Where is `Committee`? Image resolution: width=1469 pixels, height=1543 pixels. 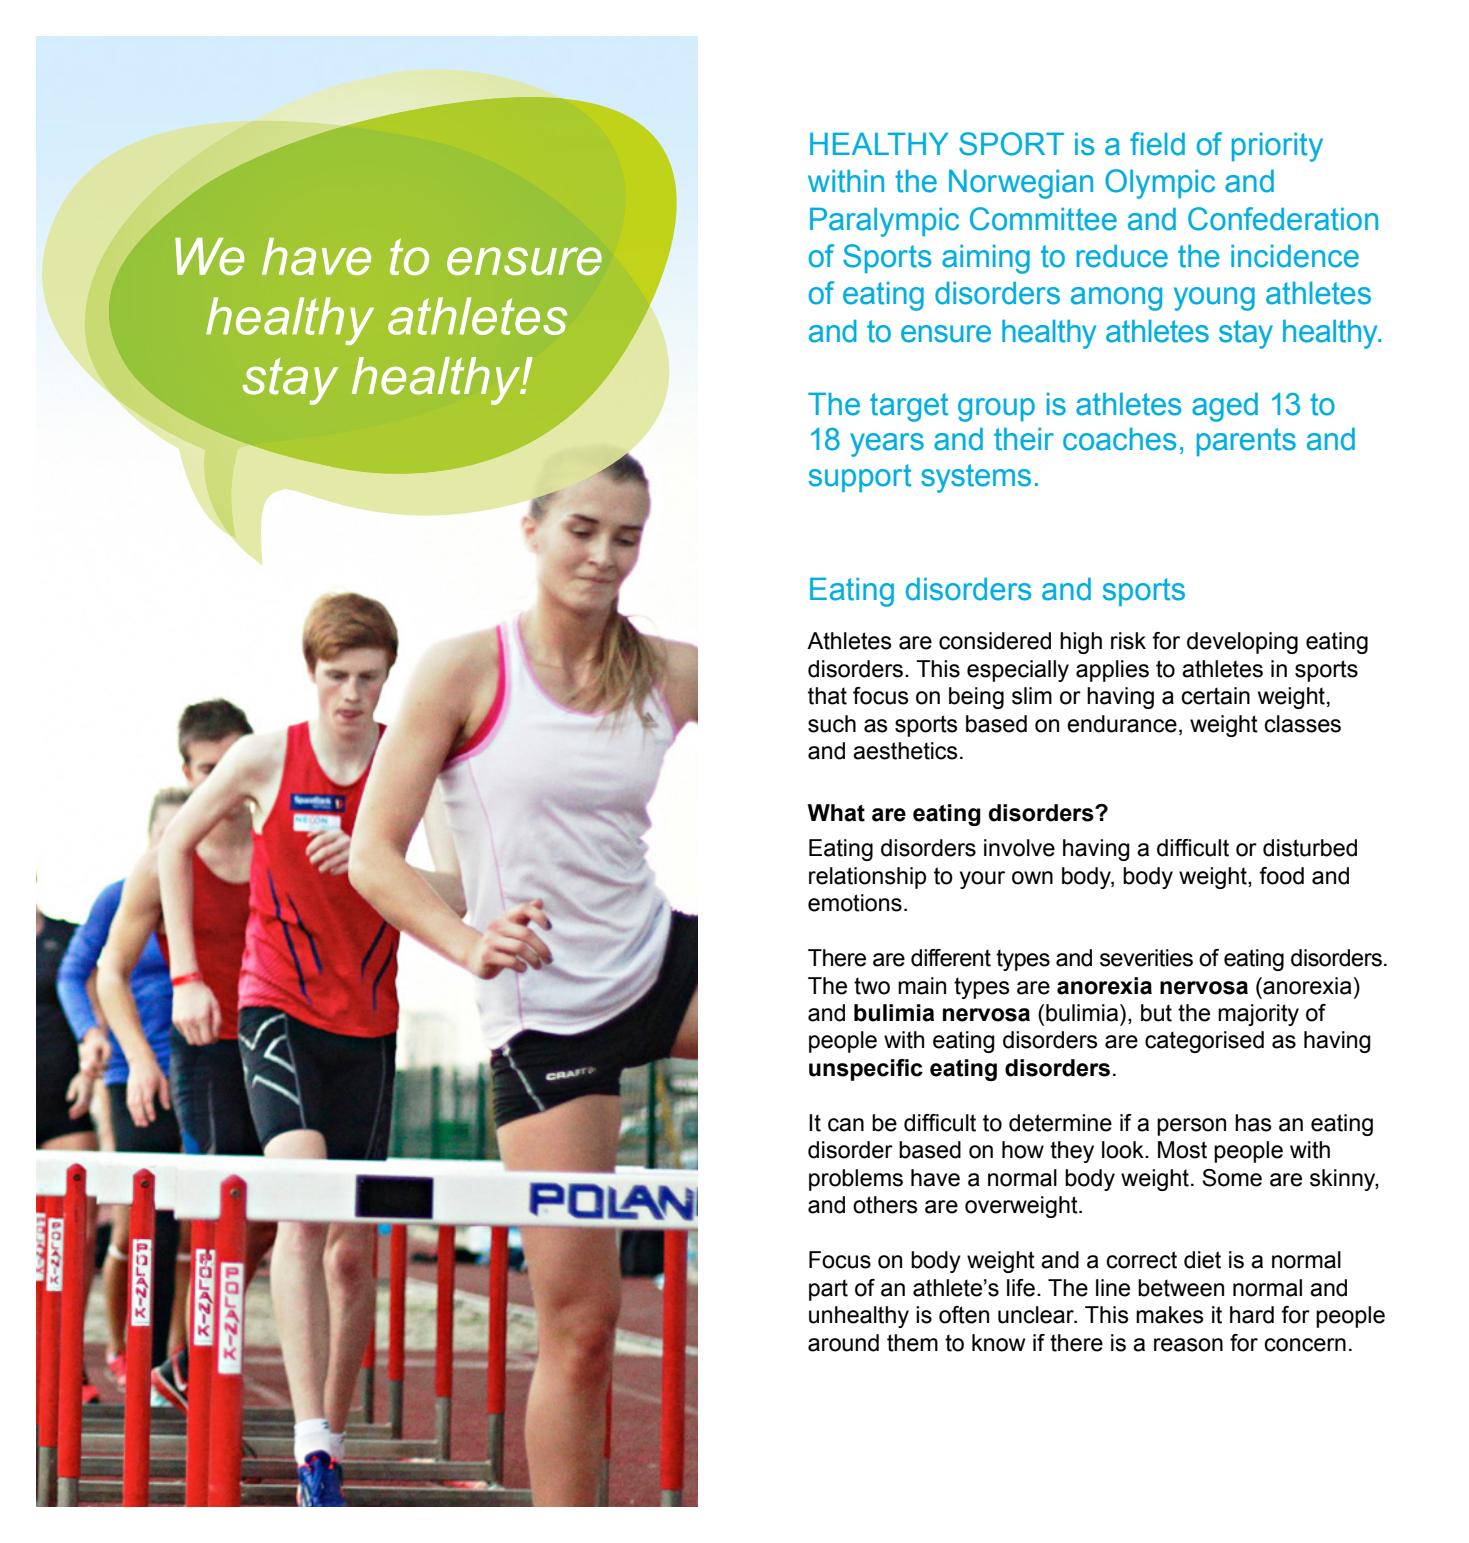 Committee is located at coordinates (1043, 219).
